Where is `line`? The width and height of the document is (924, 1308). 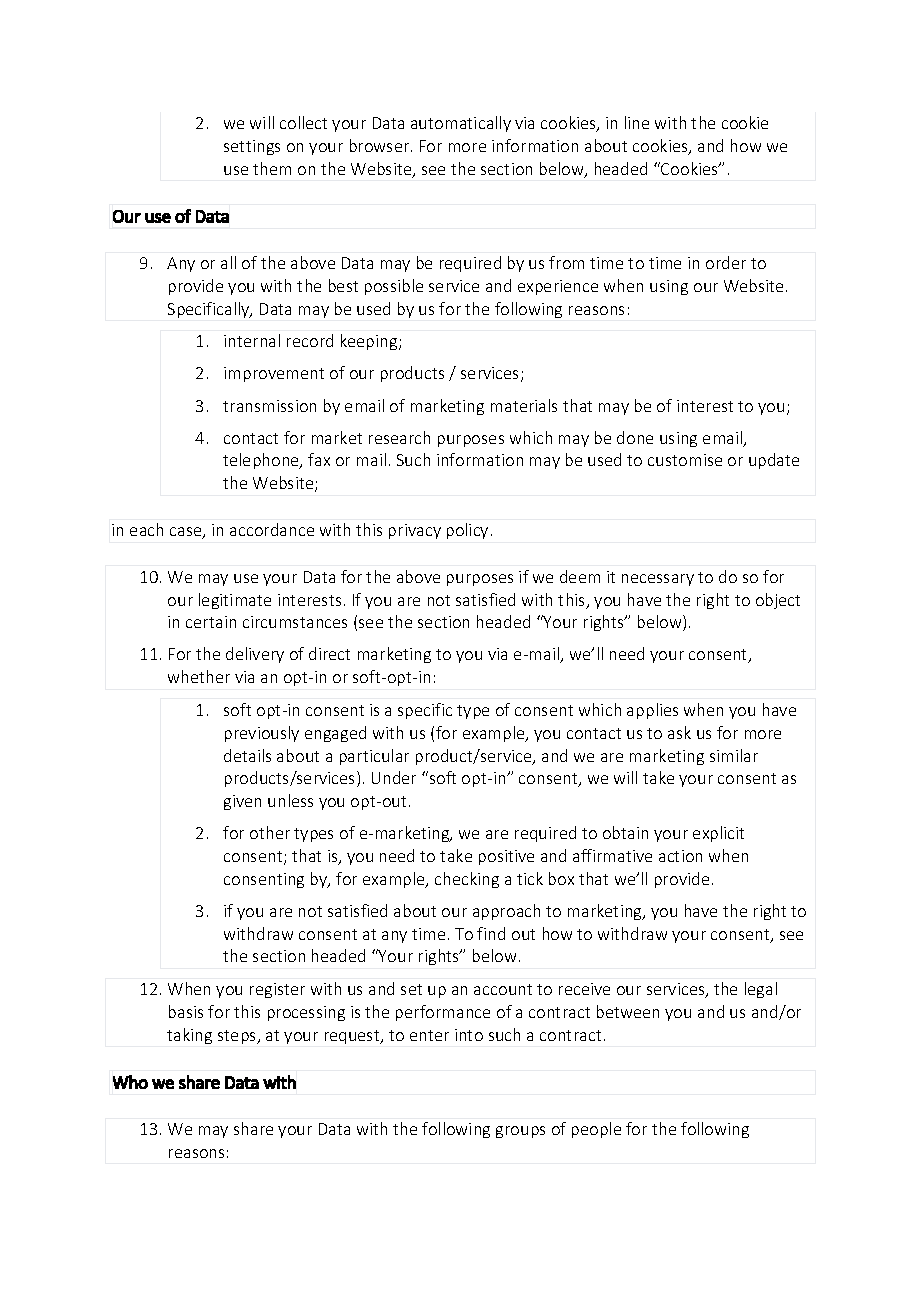 line is located at coordinates (637, 122).
